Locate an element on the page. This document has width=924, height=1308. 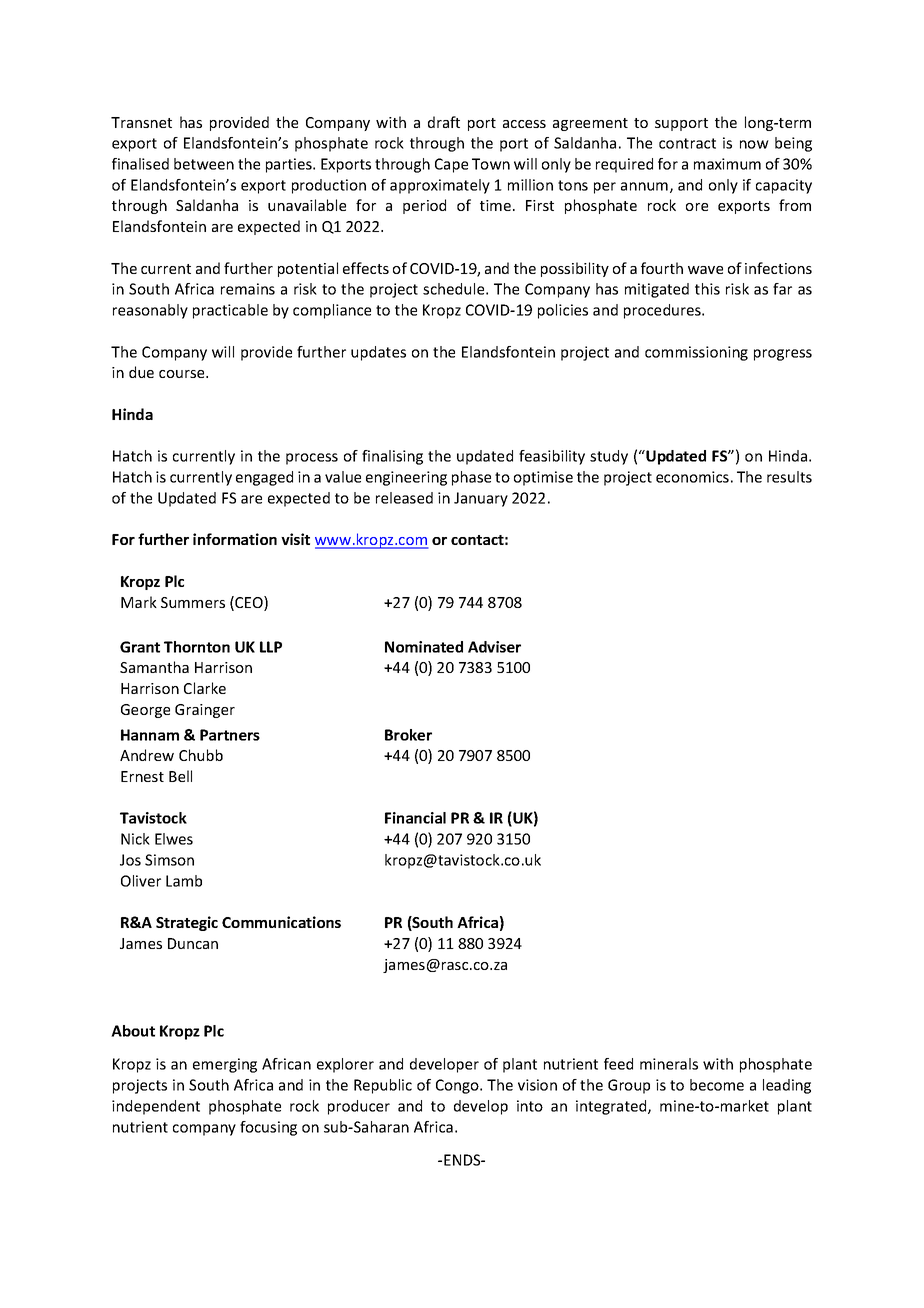
between is located at coordinates (204, 164).
